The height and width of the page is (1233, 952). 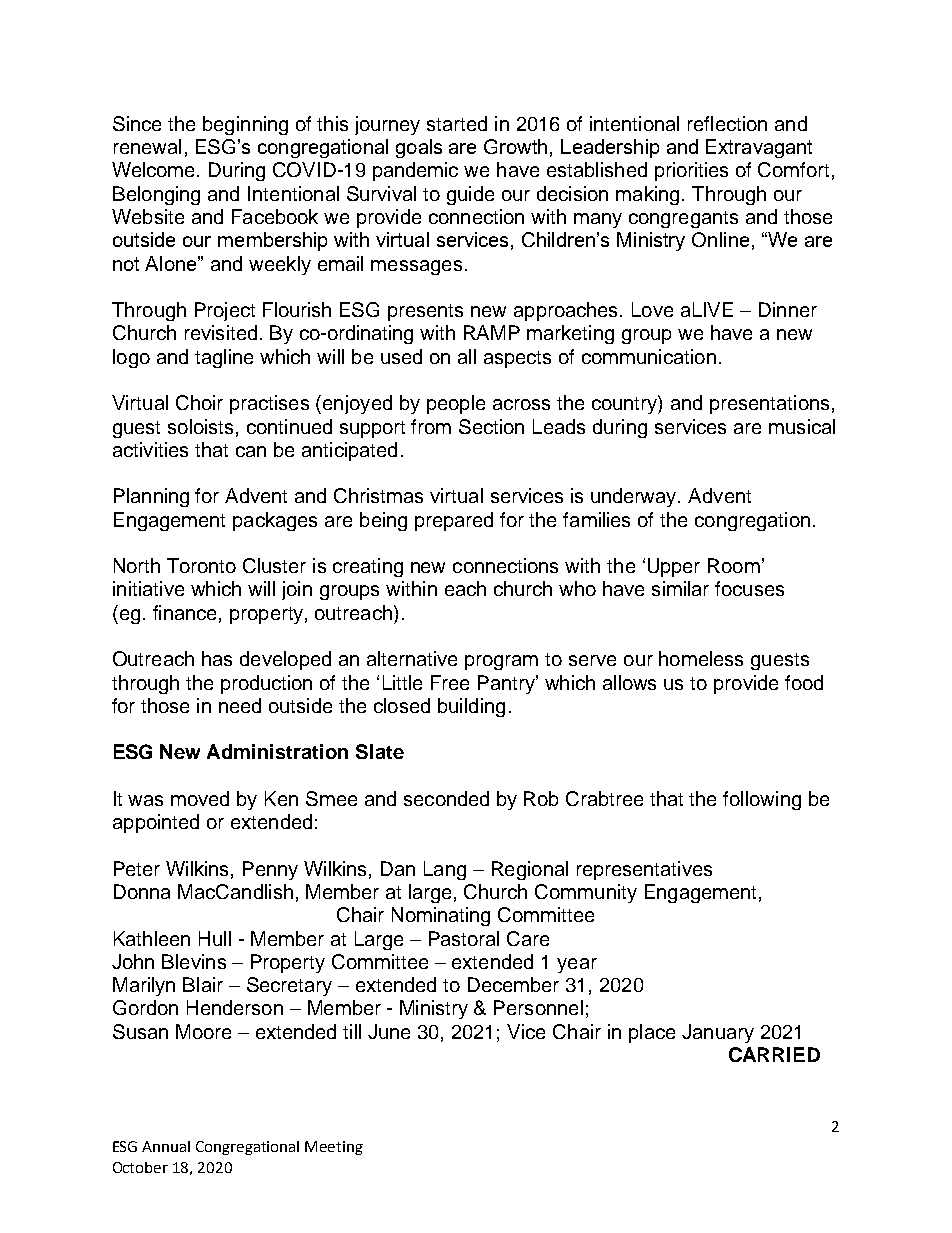 I want to click on Extravagant, so click(x=759, y=148).
